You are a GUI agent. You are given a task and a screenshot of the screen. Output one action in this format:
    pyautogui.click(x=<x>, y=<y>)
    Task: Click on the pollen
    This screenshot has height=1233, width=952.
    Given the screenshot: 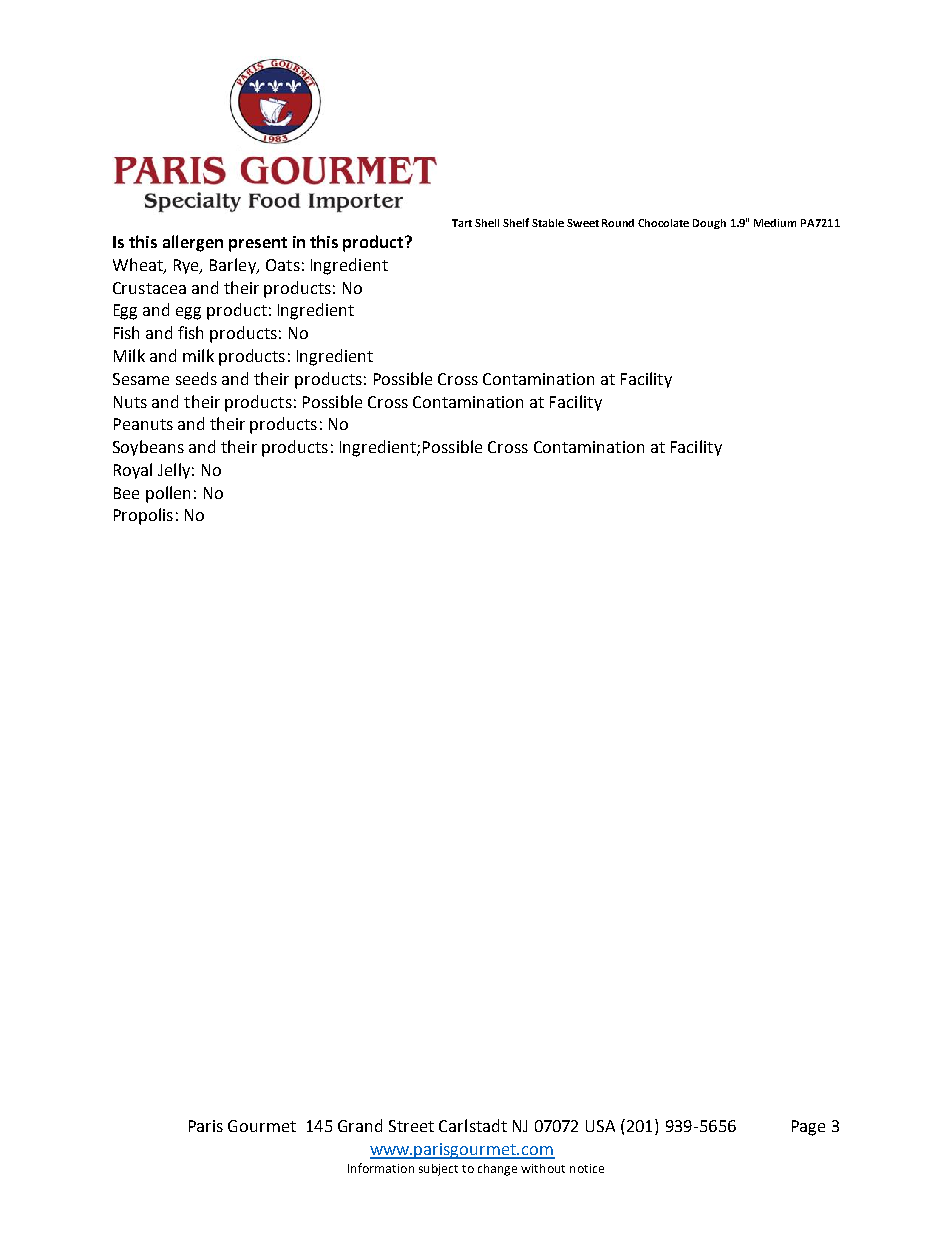 What is the action you would take?
    pyautogui.click(x=168, y=494)
